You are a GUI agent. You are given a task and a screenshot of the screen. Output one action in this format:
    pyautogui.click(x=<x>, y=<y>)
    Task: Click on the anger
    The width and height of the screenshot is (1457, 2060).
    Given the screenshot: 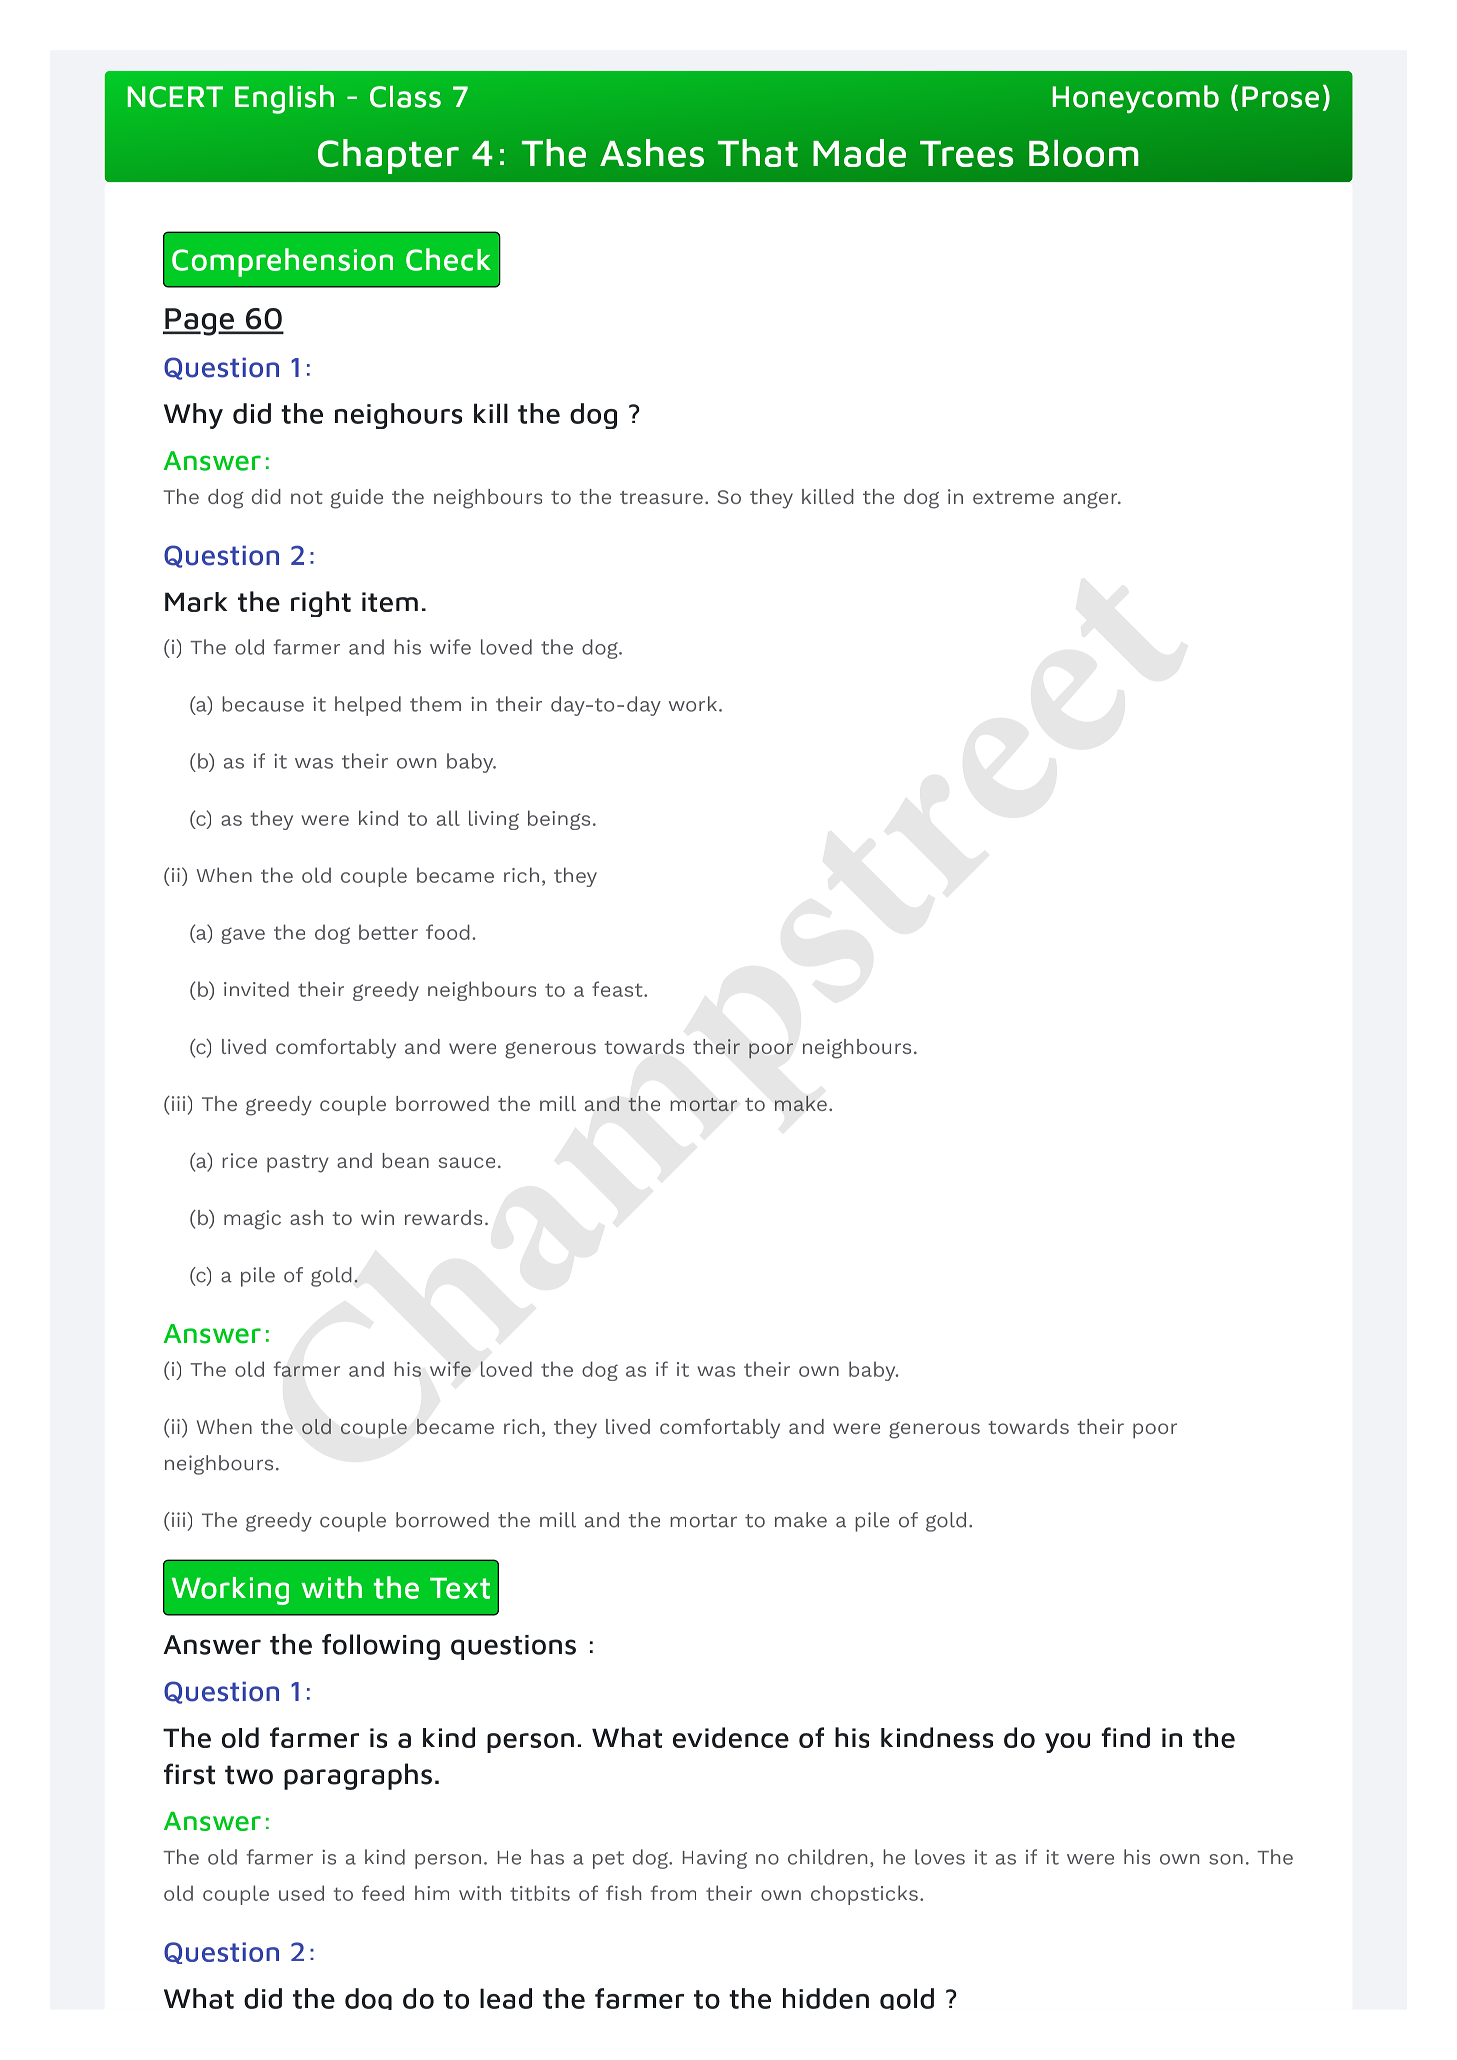 What is the action you would take?
    pyautogui.click(x=1091, y=500)
